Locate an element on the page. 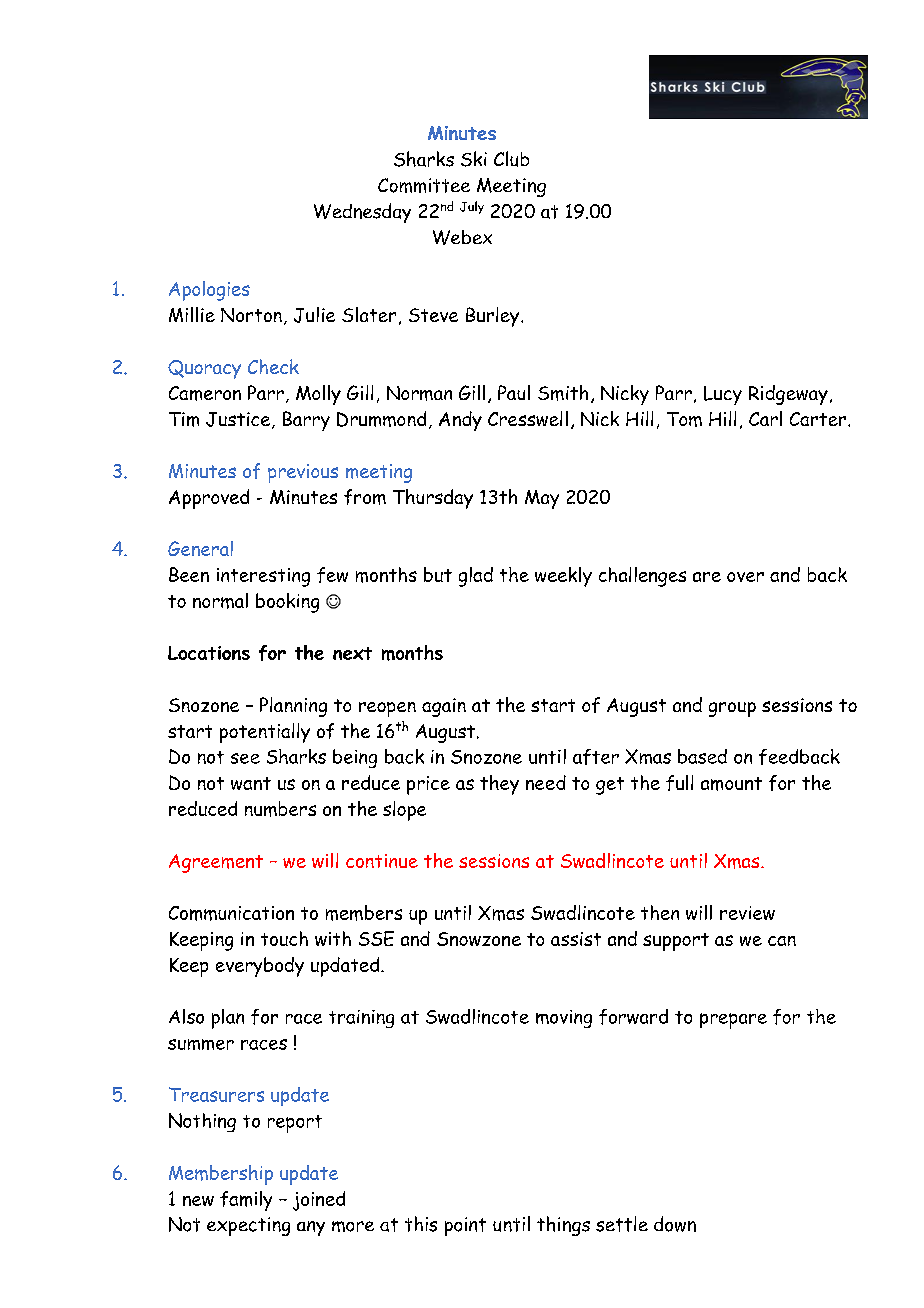  over is located at coordinates (745, 577).
